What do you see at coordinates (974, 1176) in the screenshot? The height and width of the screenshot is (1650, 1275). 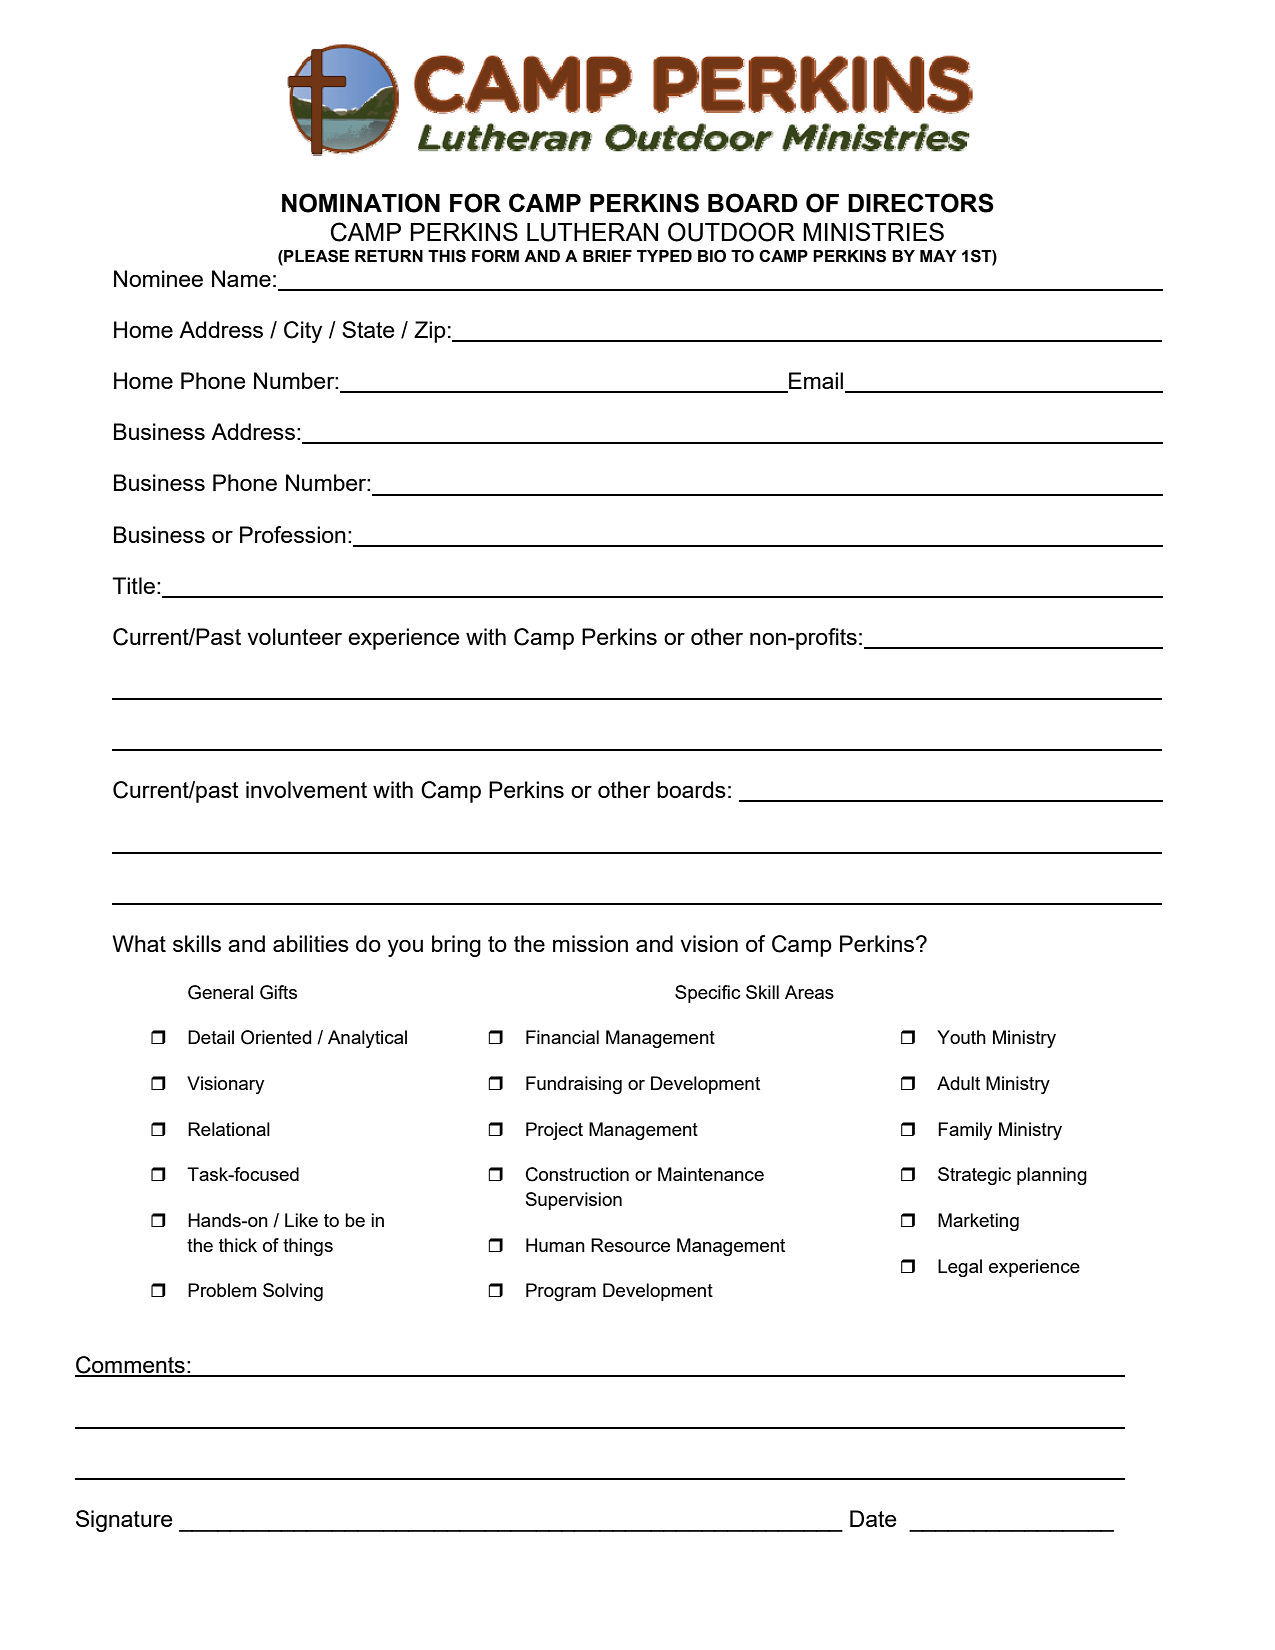 I see `Strategic` at bounding box center [974, 1176].
